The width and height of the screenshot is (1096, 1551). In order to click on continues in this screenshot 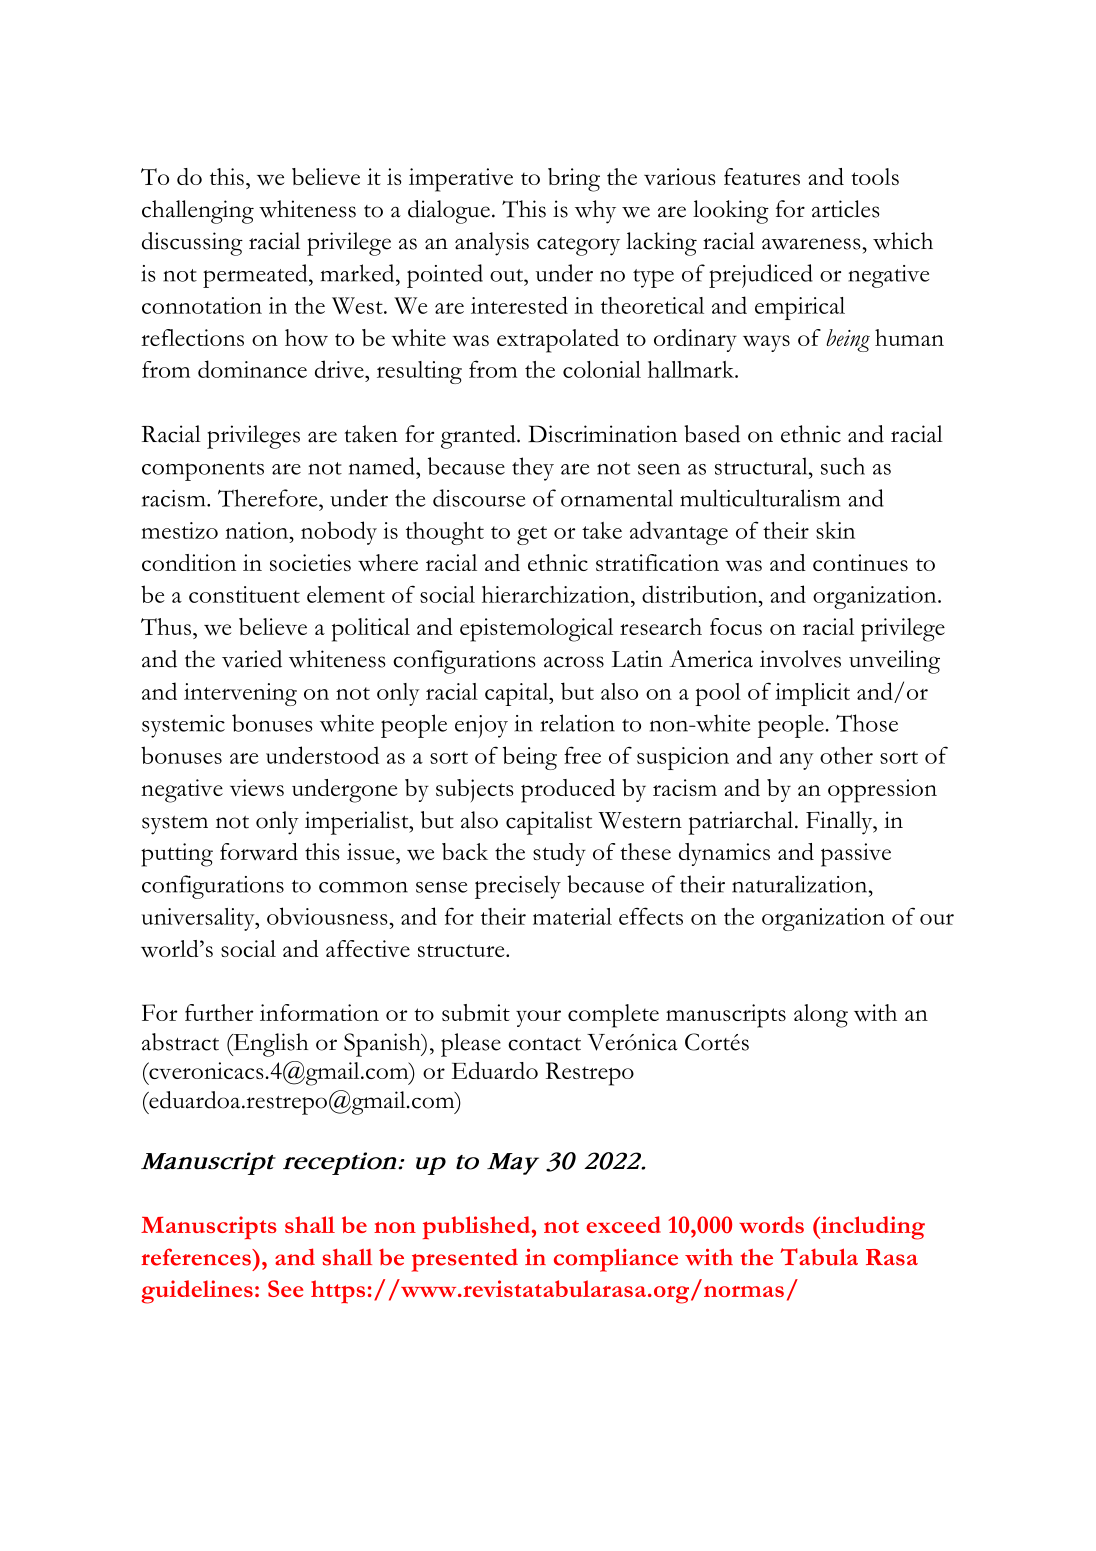, I will do `click(860, 562)`.
